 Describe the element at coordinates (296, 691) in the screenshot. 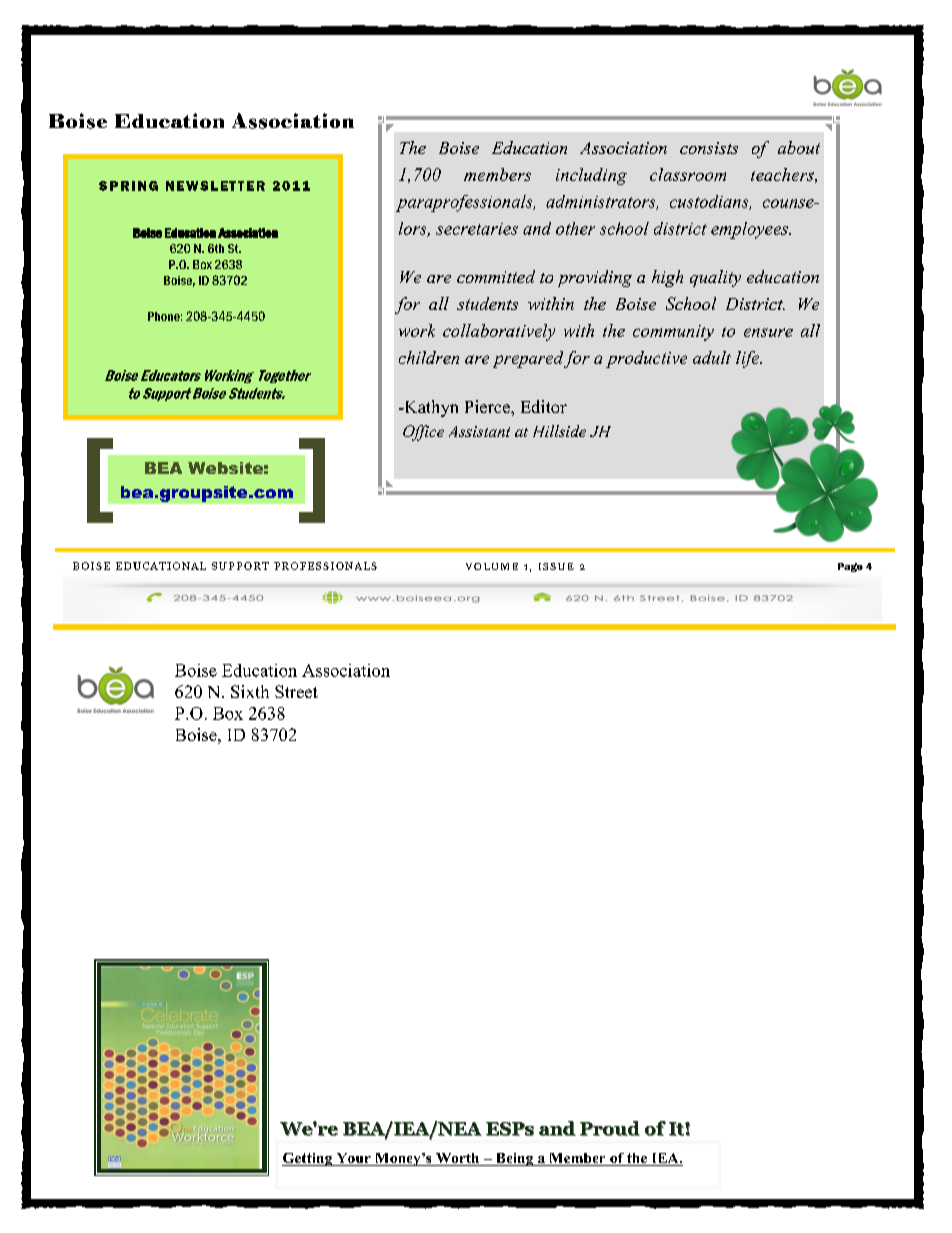

I see `Street` at that location.
